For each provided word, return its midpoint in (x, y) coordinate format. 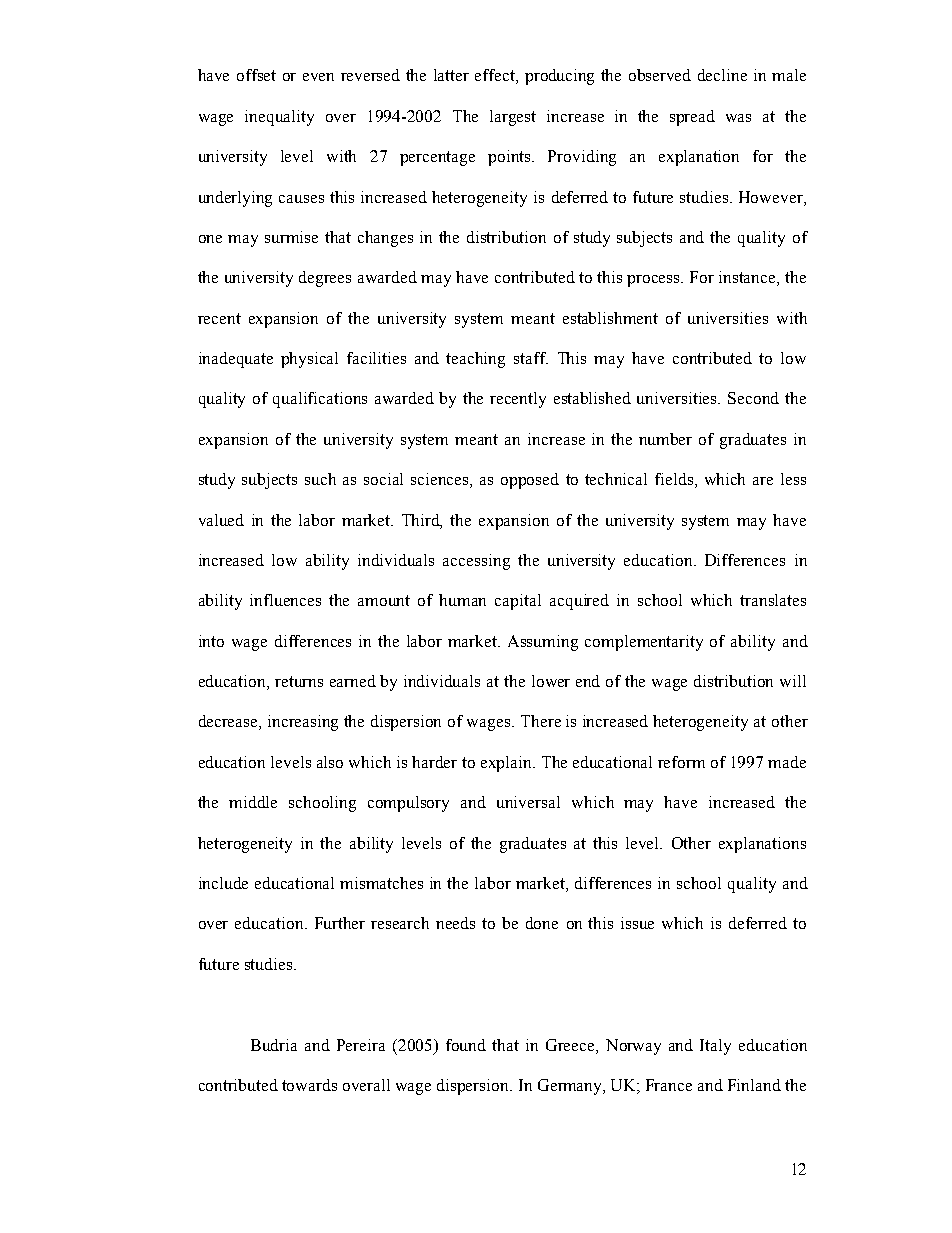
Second (753, 398)
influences (285, 600)
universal (528, 802)
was (738, 118)
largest (513, 118)
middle (253, 802)
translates (773, 600)
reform (681, 762)
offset (256, 75)
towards (309, 1085)
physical (309, 360)
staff (531, 358)
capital (518, 602)
